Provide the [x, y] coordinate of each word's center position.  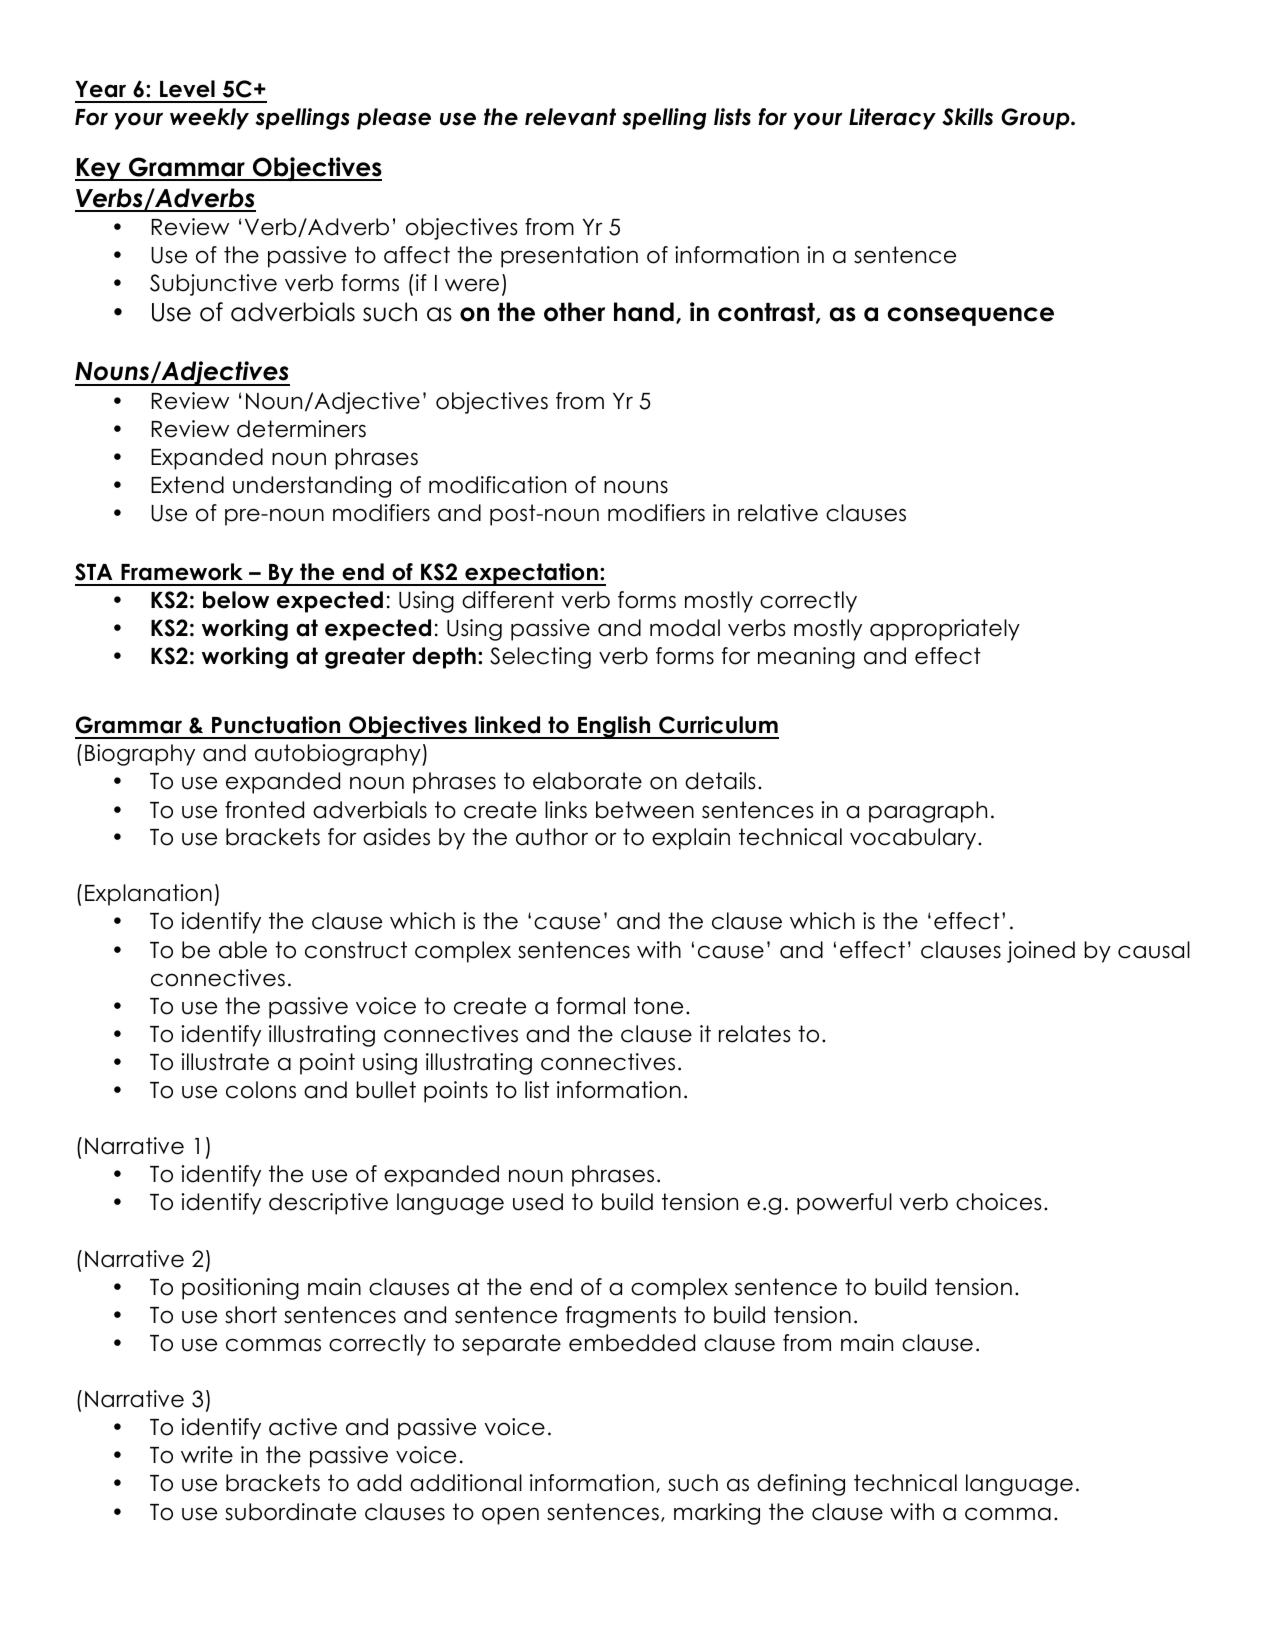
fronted [264, 810]
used [538, 1202]
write [207, 1455]
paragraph [928, 812]
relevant [570, 117]
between [645, 810]
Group [1036, 119]
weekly [209, 119]
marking [717, 1514]
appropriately [945, 630]
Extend [187, 485]
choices [998, 1202]
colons [261, 1090]
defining [801, 1485]
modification [497, 485]
